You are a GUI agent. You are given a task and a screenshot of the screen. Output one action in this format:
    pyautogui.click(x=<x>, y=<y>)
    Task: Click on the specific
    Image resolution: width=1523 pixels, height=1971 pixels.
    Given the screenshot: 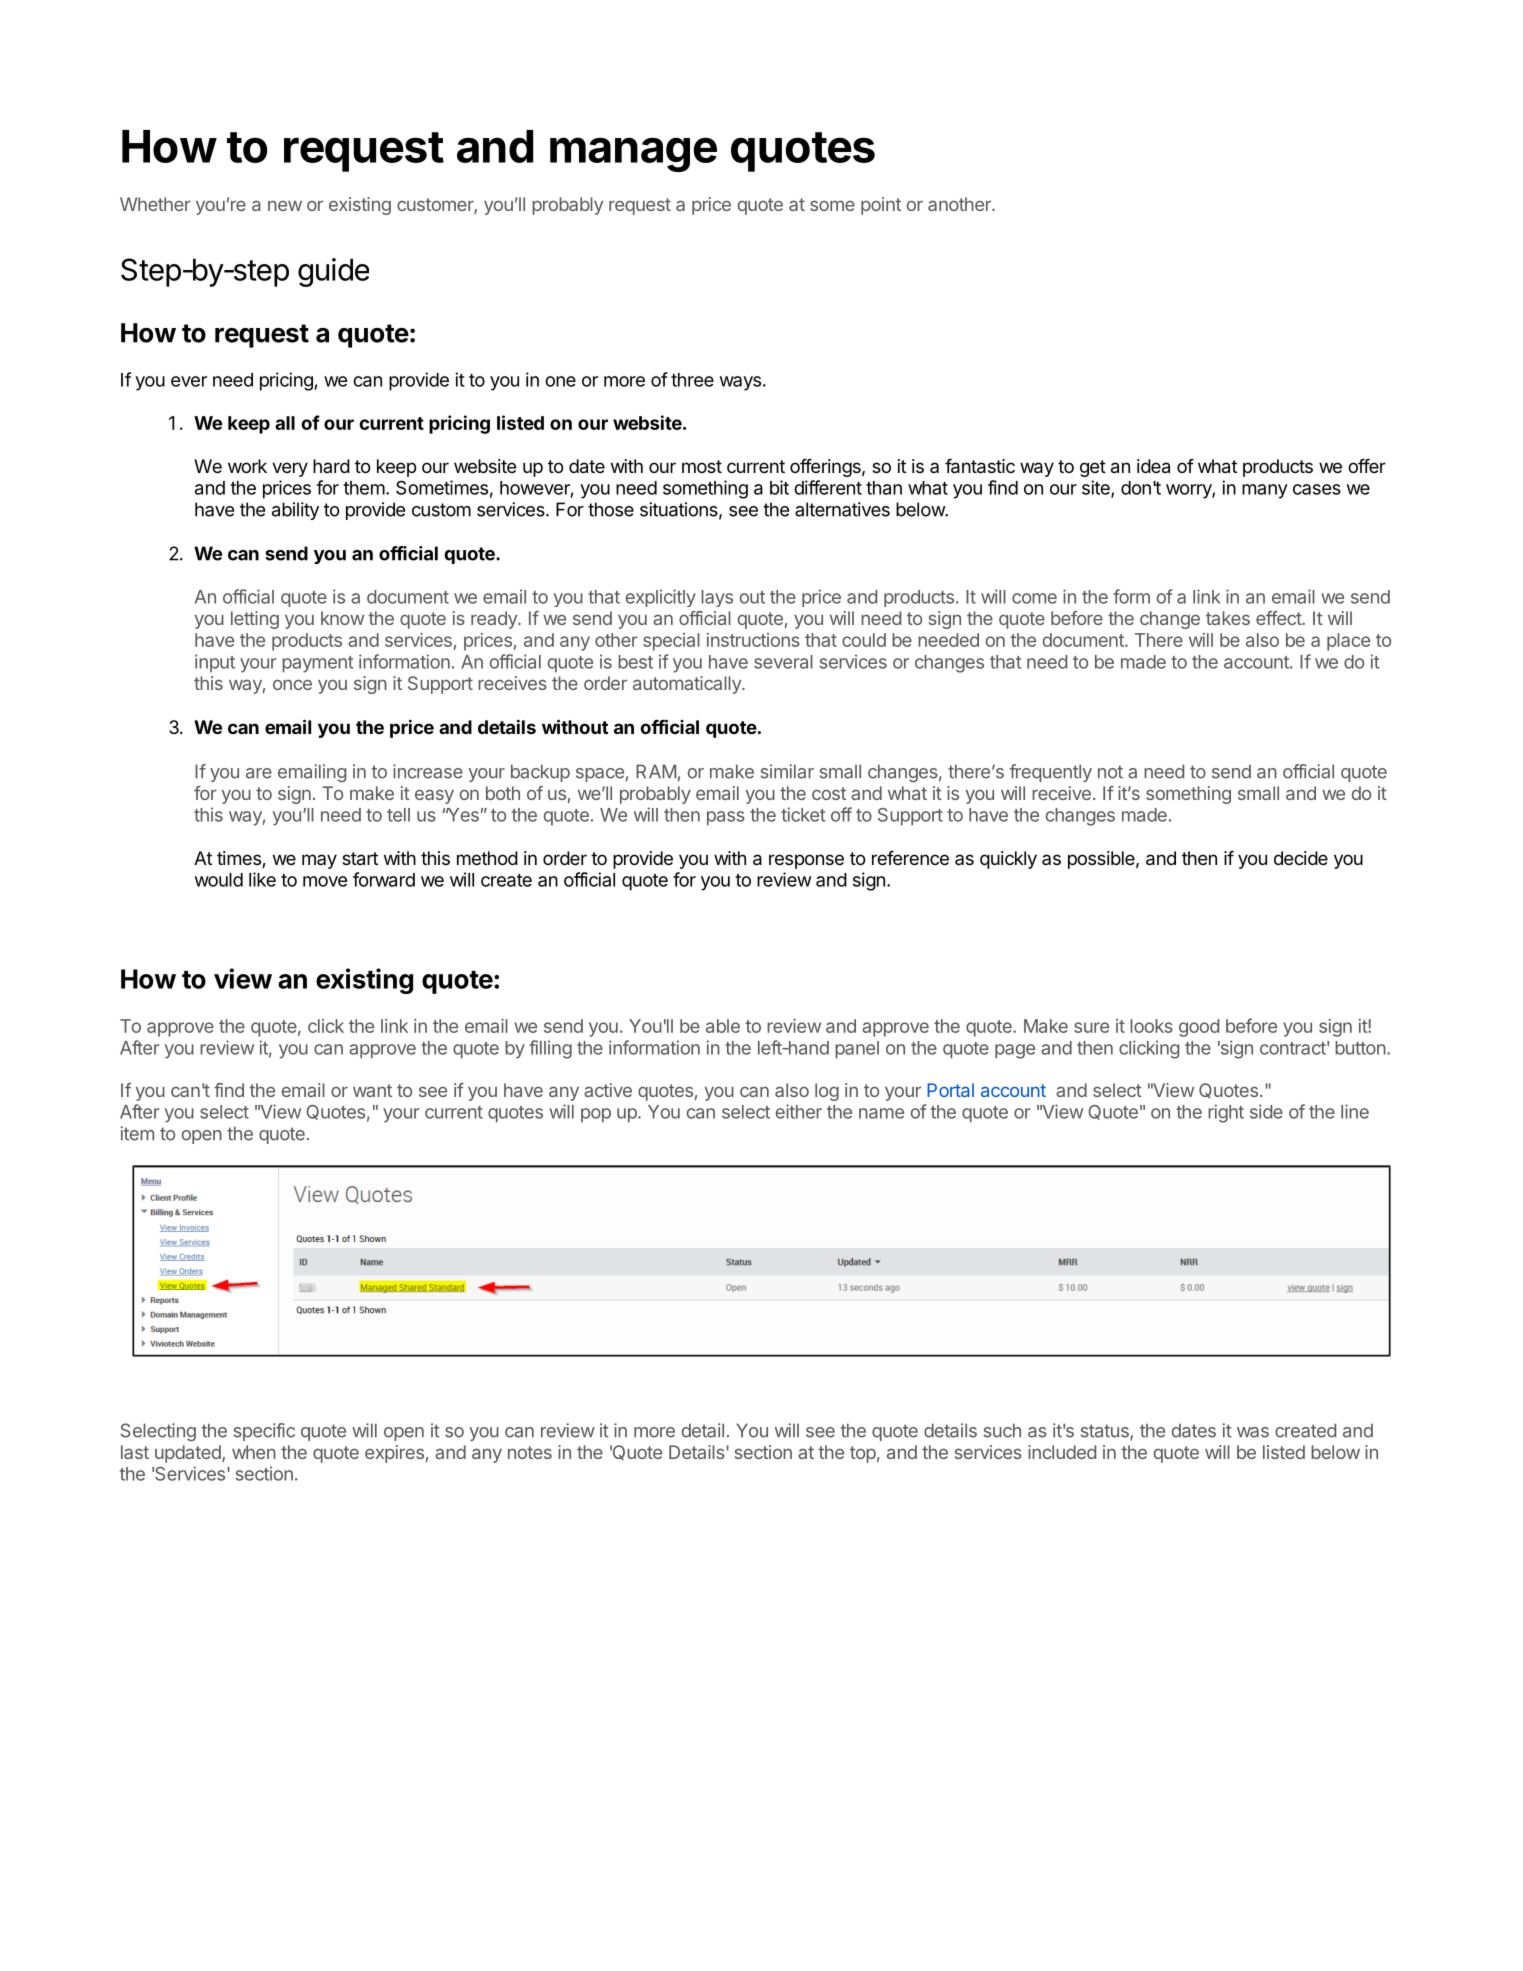 What is the action you would take?
    pyautogui.click(x=264, y=1432)
